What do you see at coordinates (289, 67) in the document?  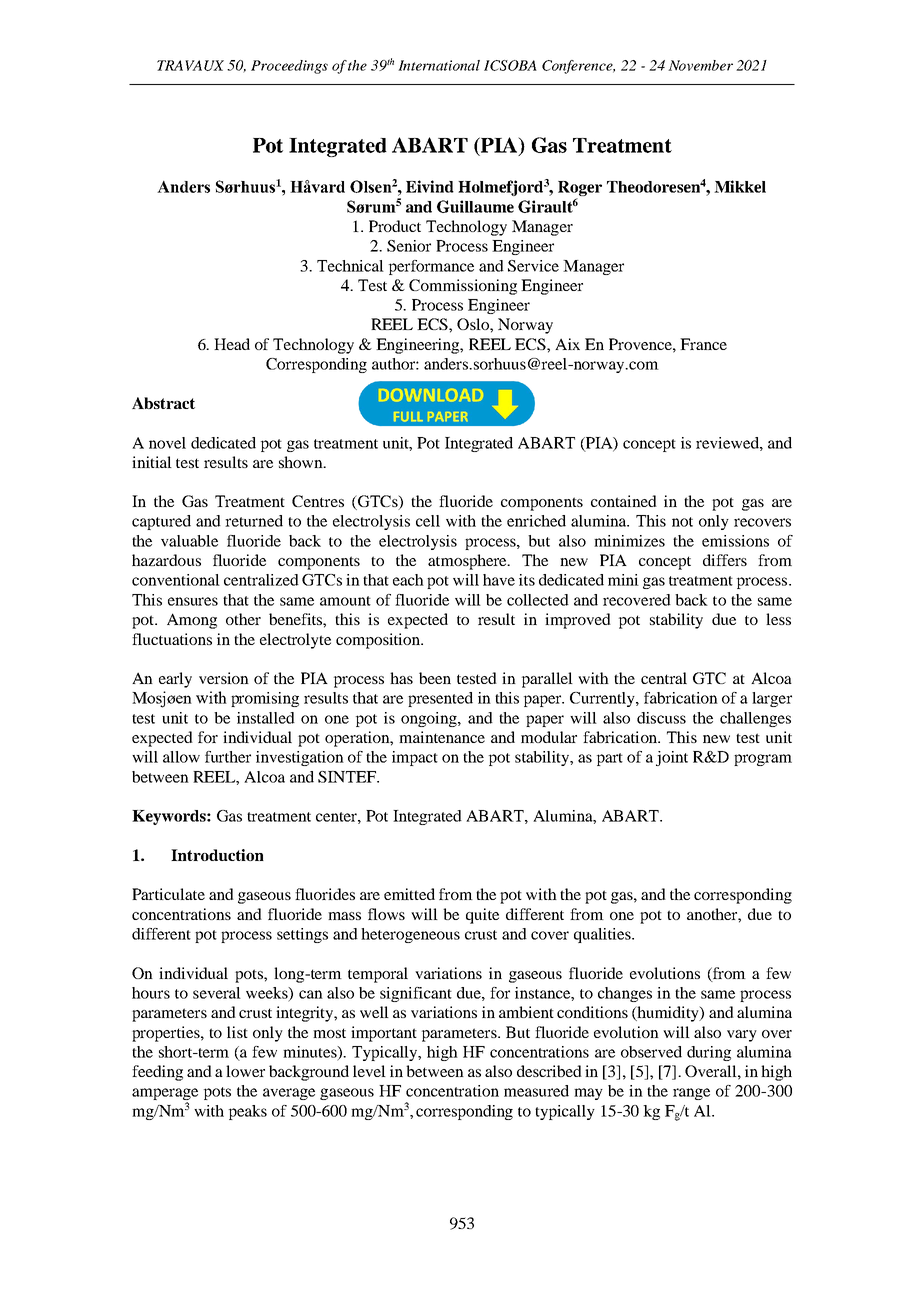 I see `Proceedings` at bounding box center [289, 67].
